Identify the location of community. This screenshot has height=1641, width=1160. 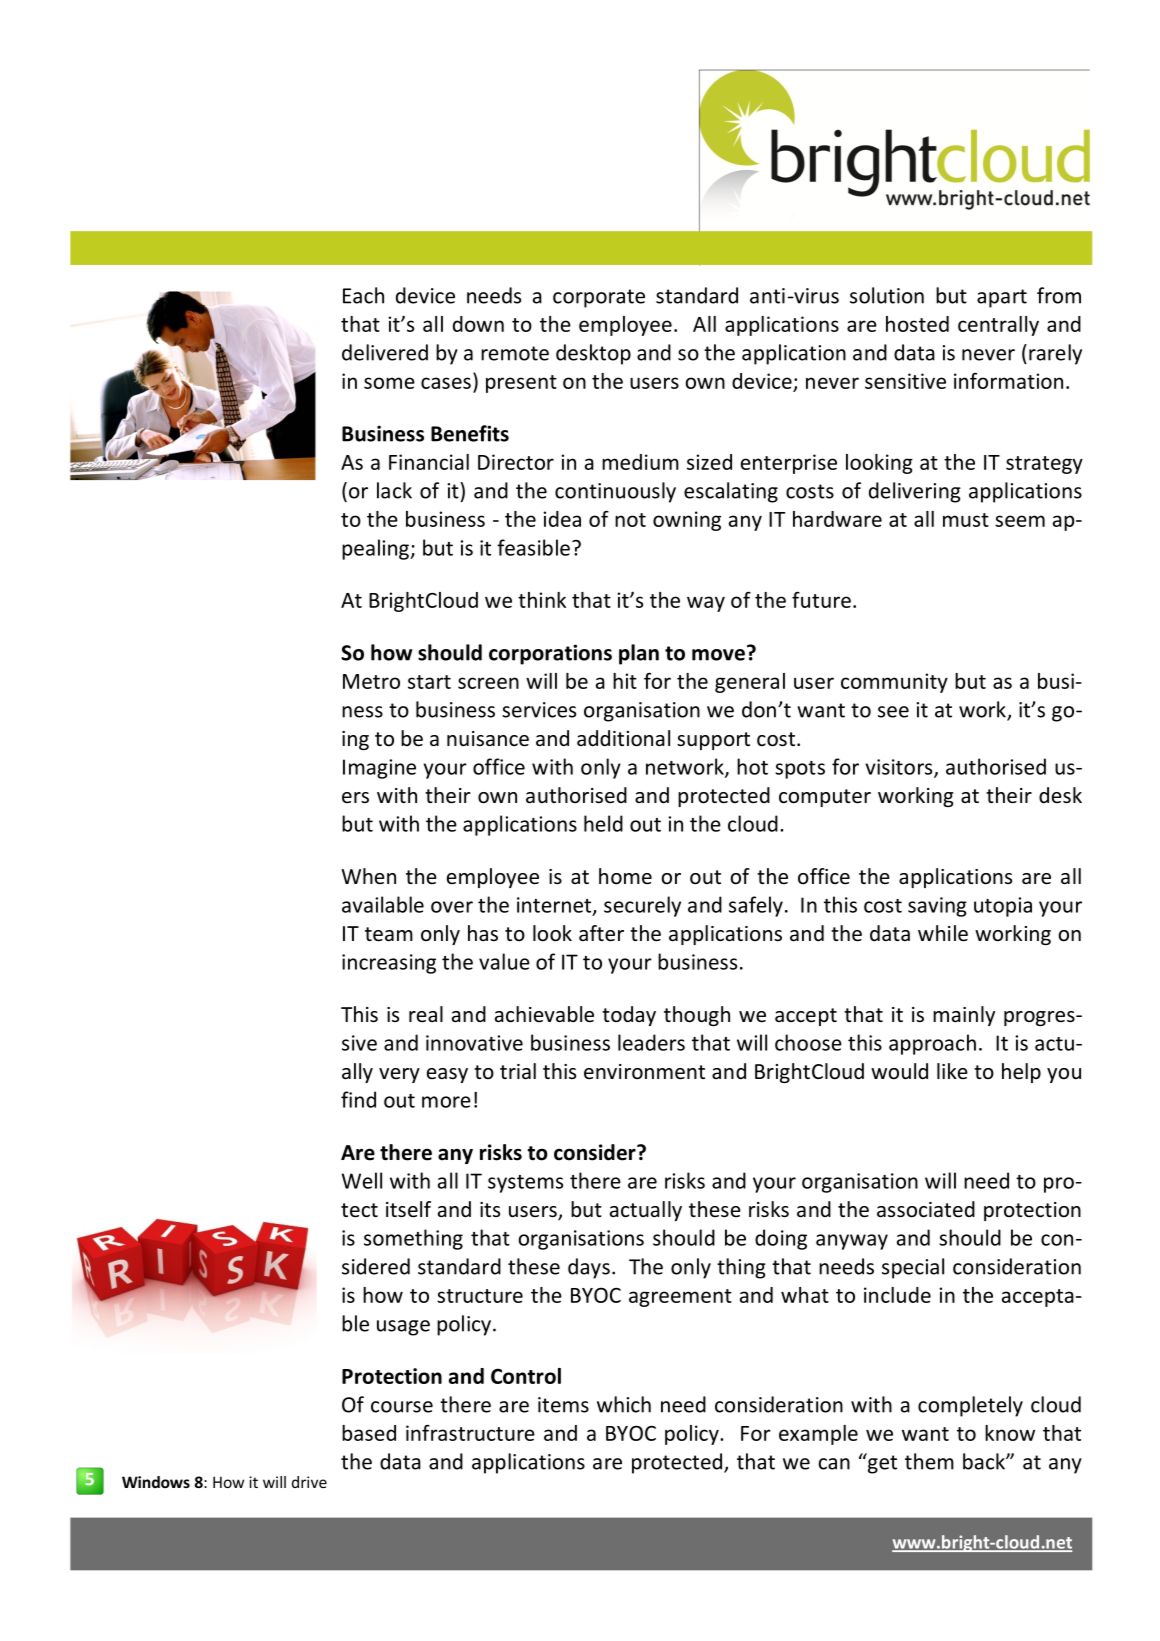
(894, 683).
